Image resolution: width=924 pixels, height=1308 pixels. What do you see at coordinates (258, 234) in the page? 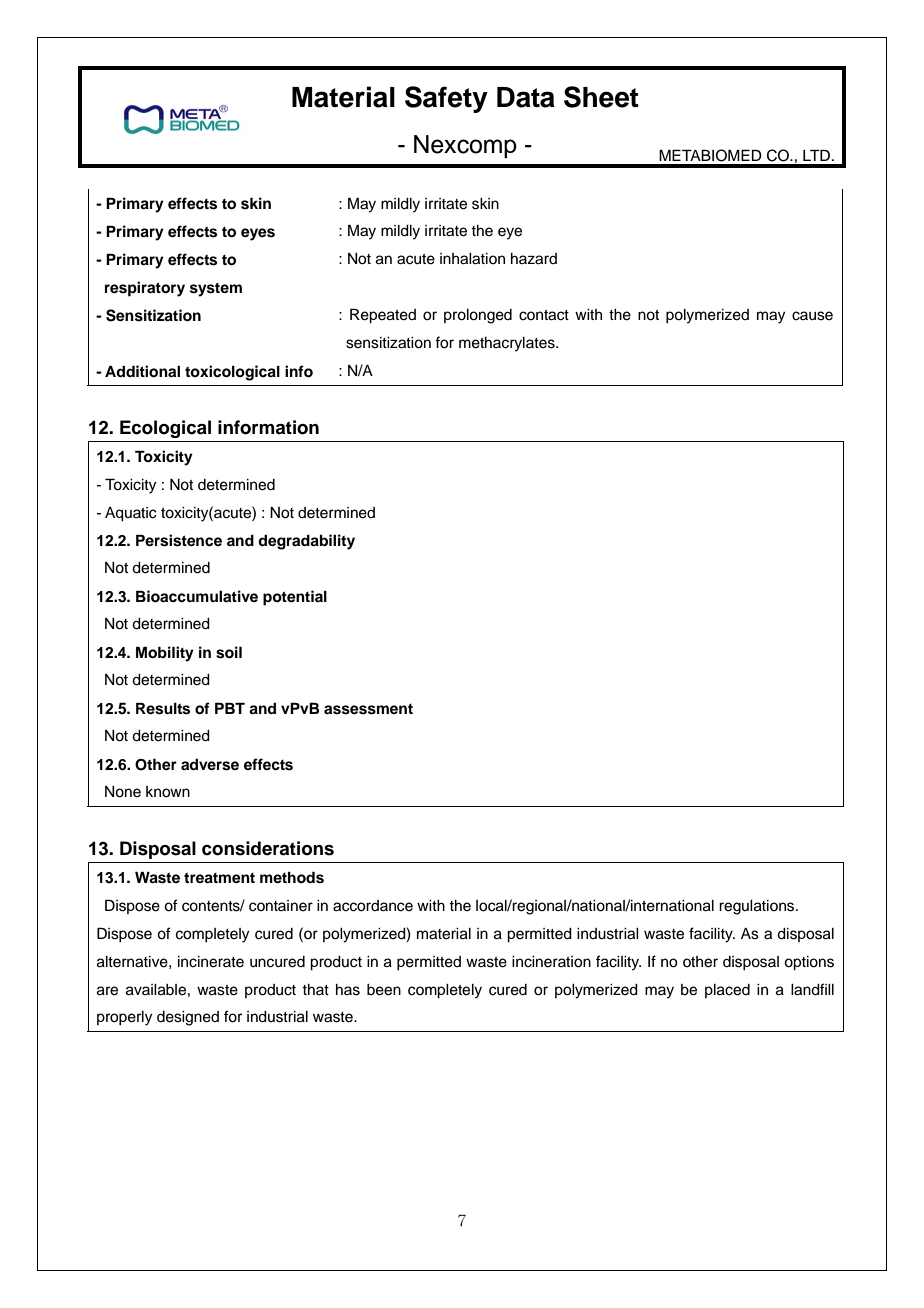
I see `eyes` at bounding box center [258, 234].
